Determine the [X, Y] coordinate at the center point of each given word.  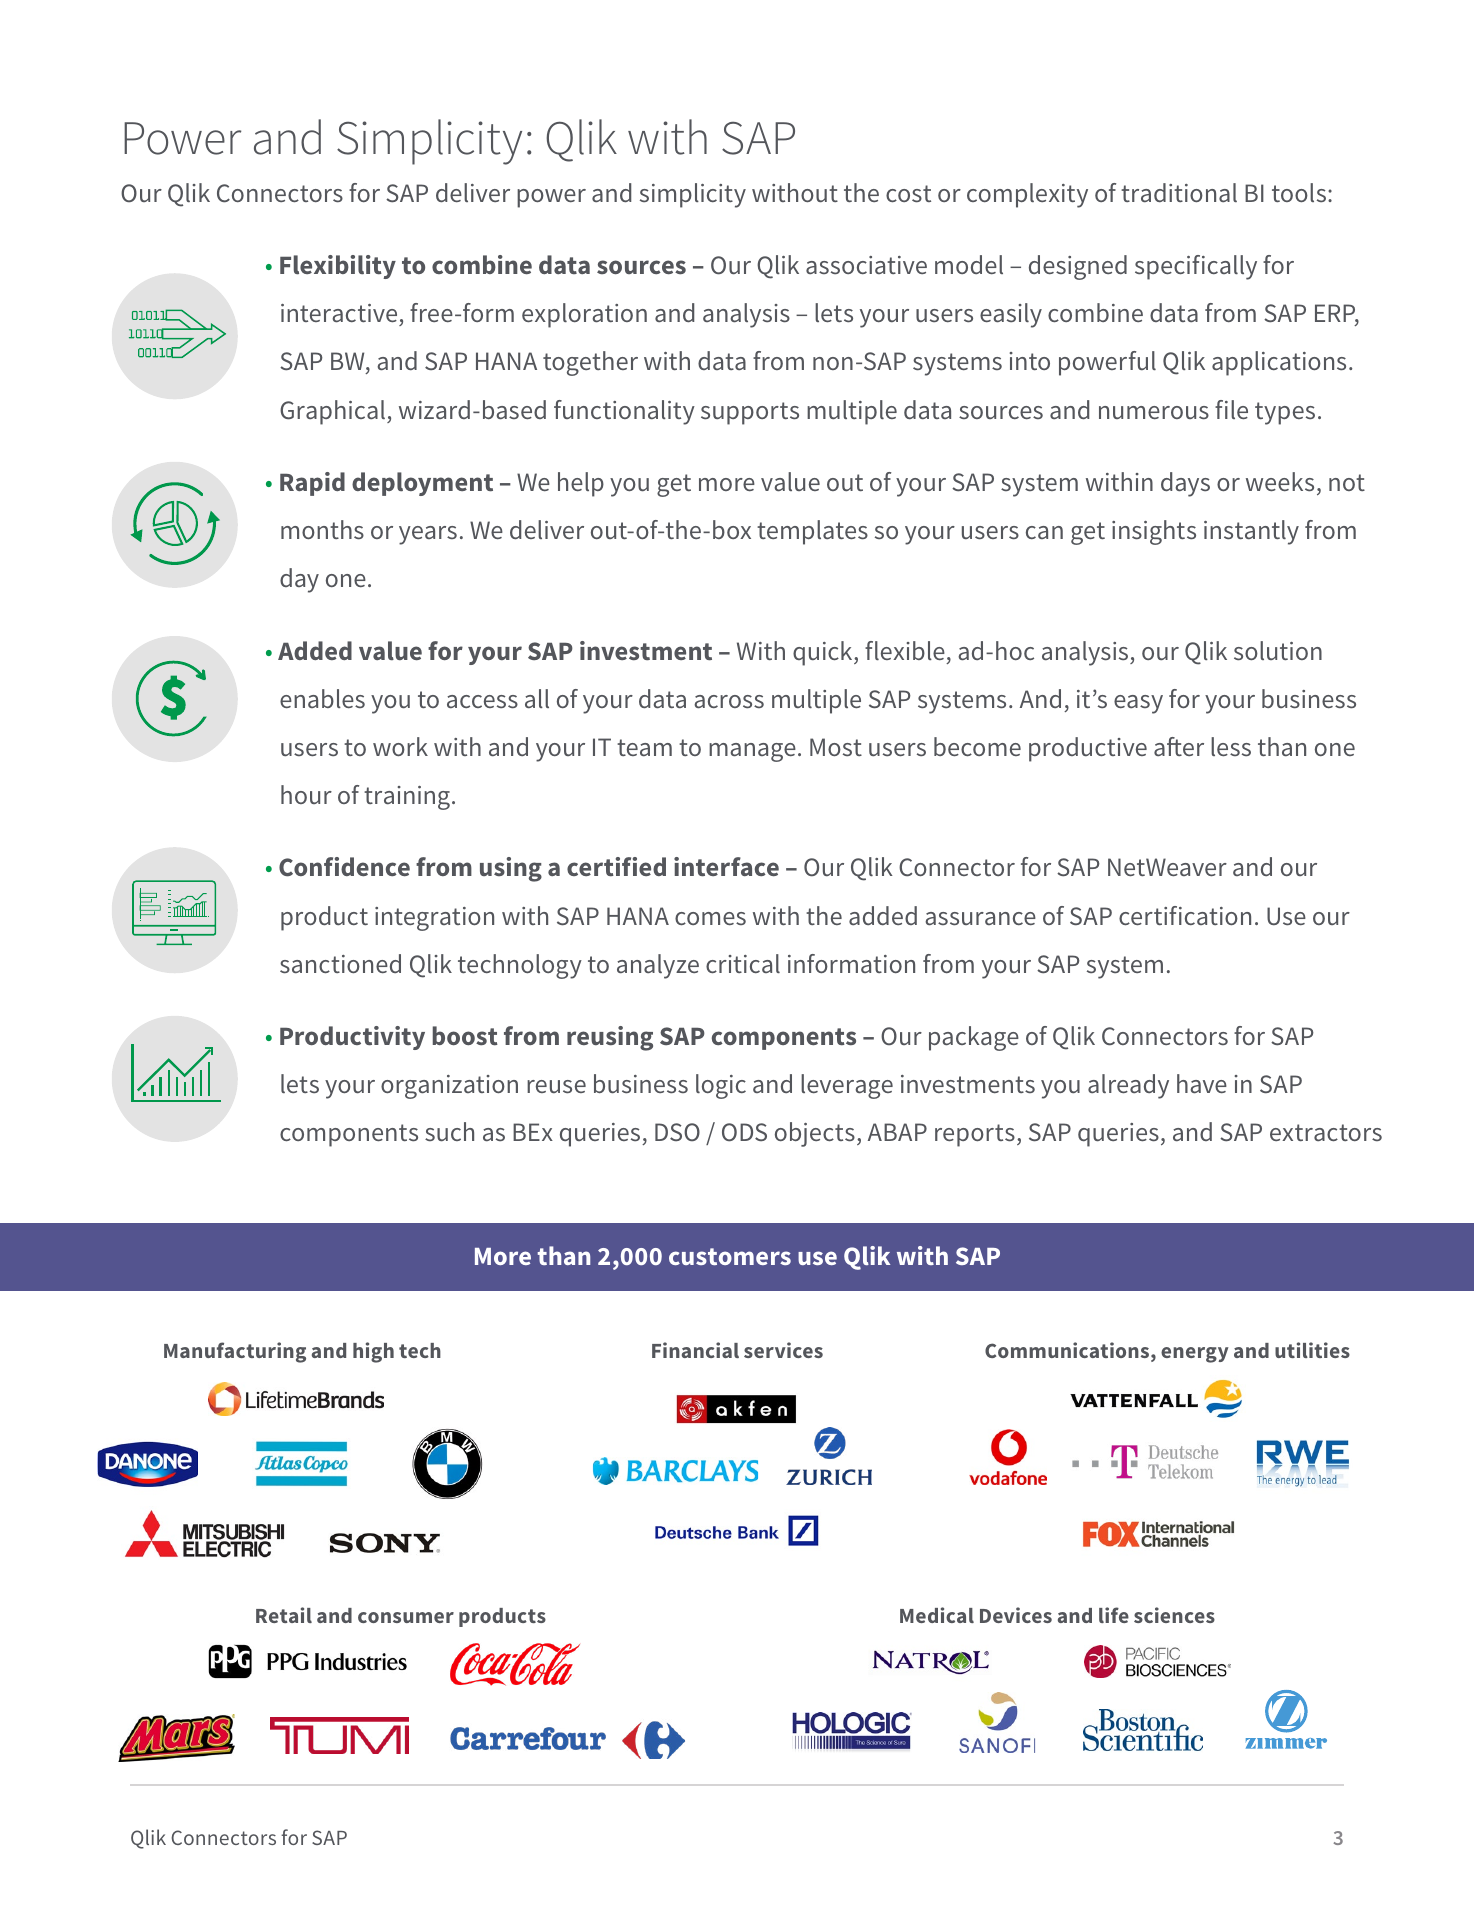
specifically [1196, 267]
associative [866, 265]
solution [1278, 651]
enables [322, 698]
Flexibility [338, 267]
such [449, 1132]
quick [824, 653]
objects [815, 1134]
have [1202, 1084]
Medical [937, 1615]
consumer [406, 1617]
